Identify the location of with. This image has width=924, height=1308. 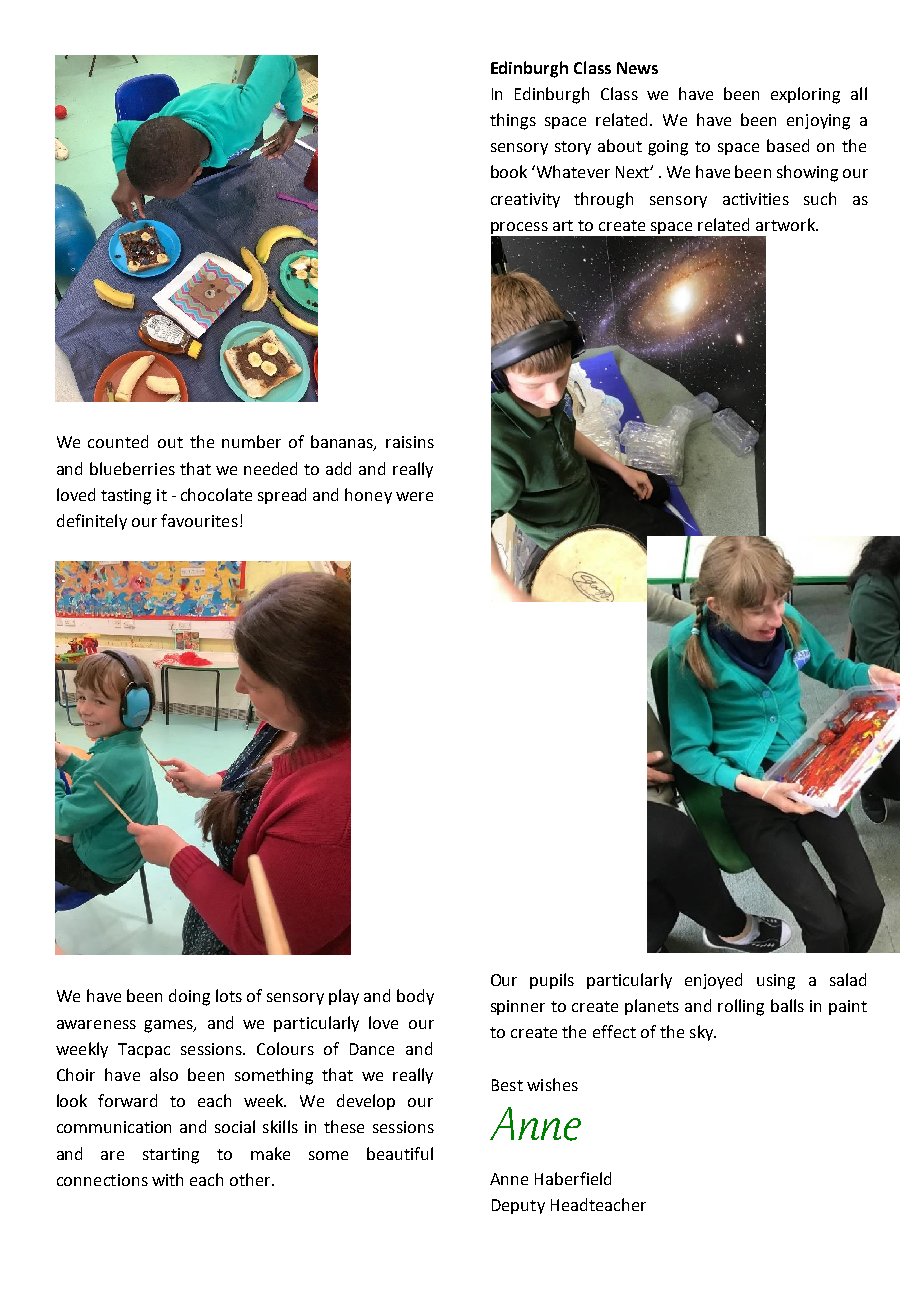
(167, 1179).
